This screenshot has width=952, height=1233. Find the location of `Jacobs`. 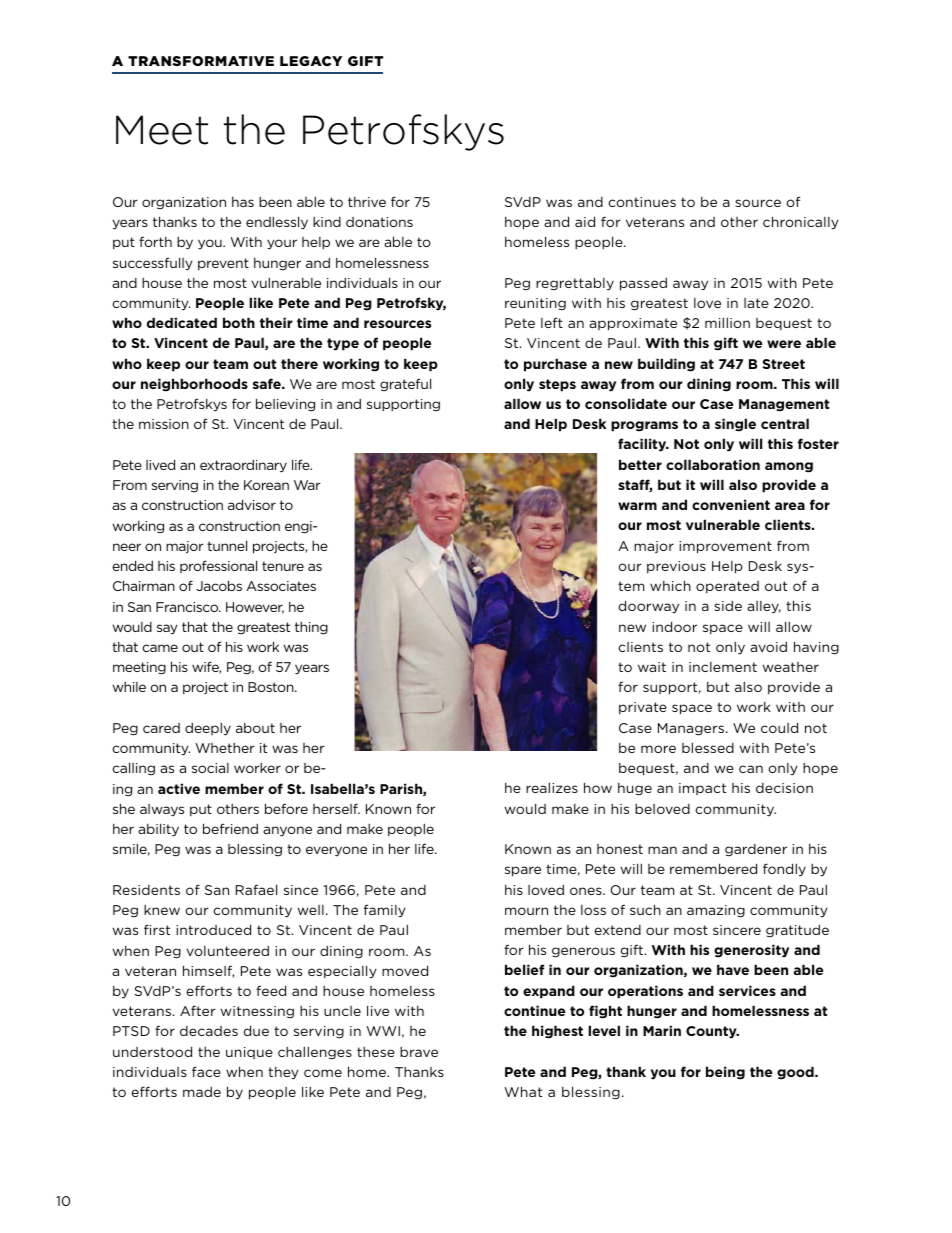

Jacobs is located at coordinates (219, 585).
